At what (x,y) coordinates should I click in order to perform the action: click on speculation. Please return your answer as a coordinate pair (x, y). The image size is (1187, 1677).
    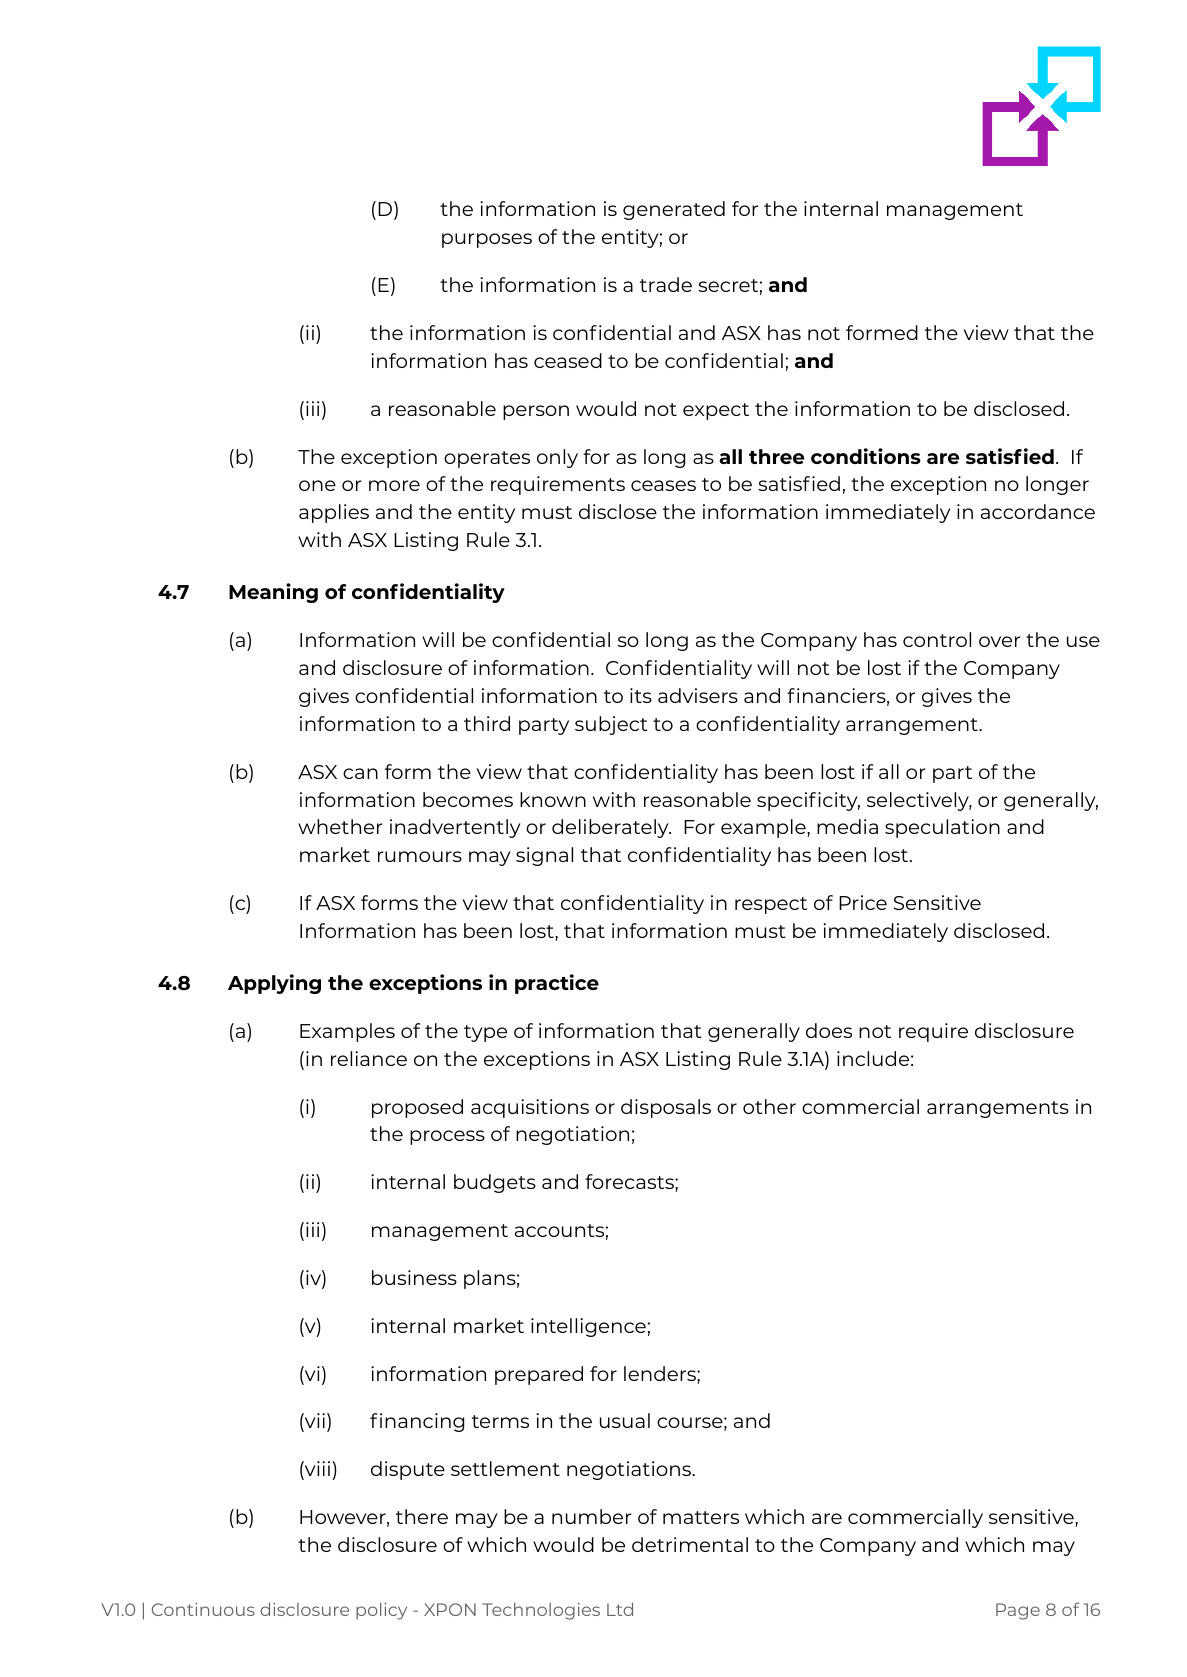
    Looking at the image, I should click on (942, 828).
